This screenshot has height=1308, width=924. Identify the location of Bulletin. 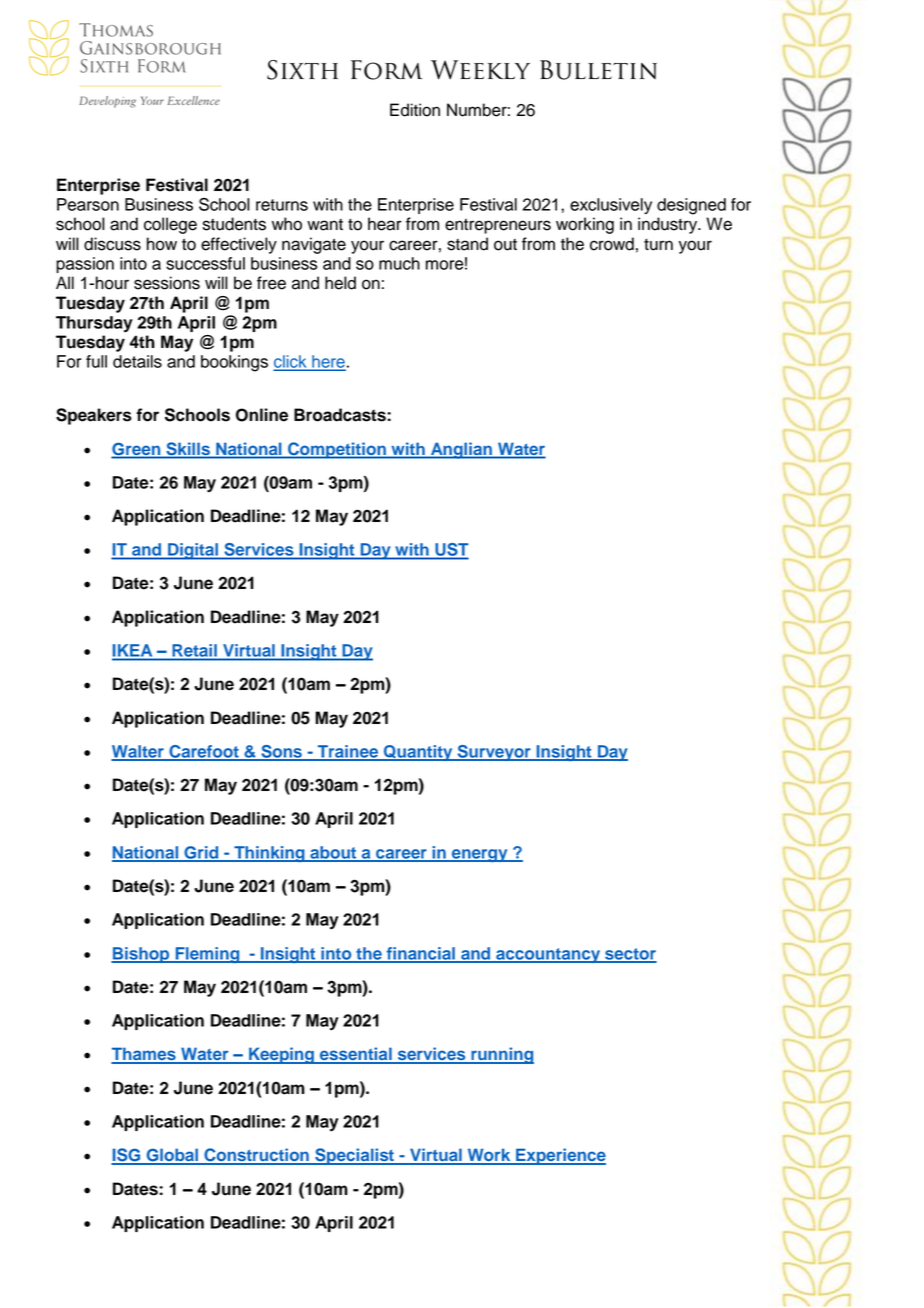
(598, 70).
